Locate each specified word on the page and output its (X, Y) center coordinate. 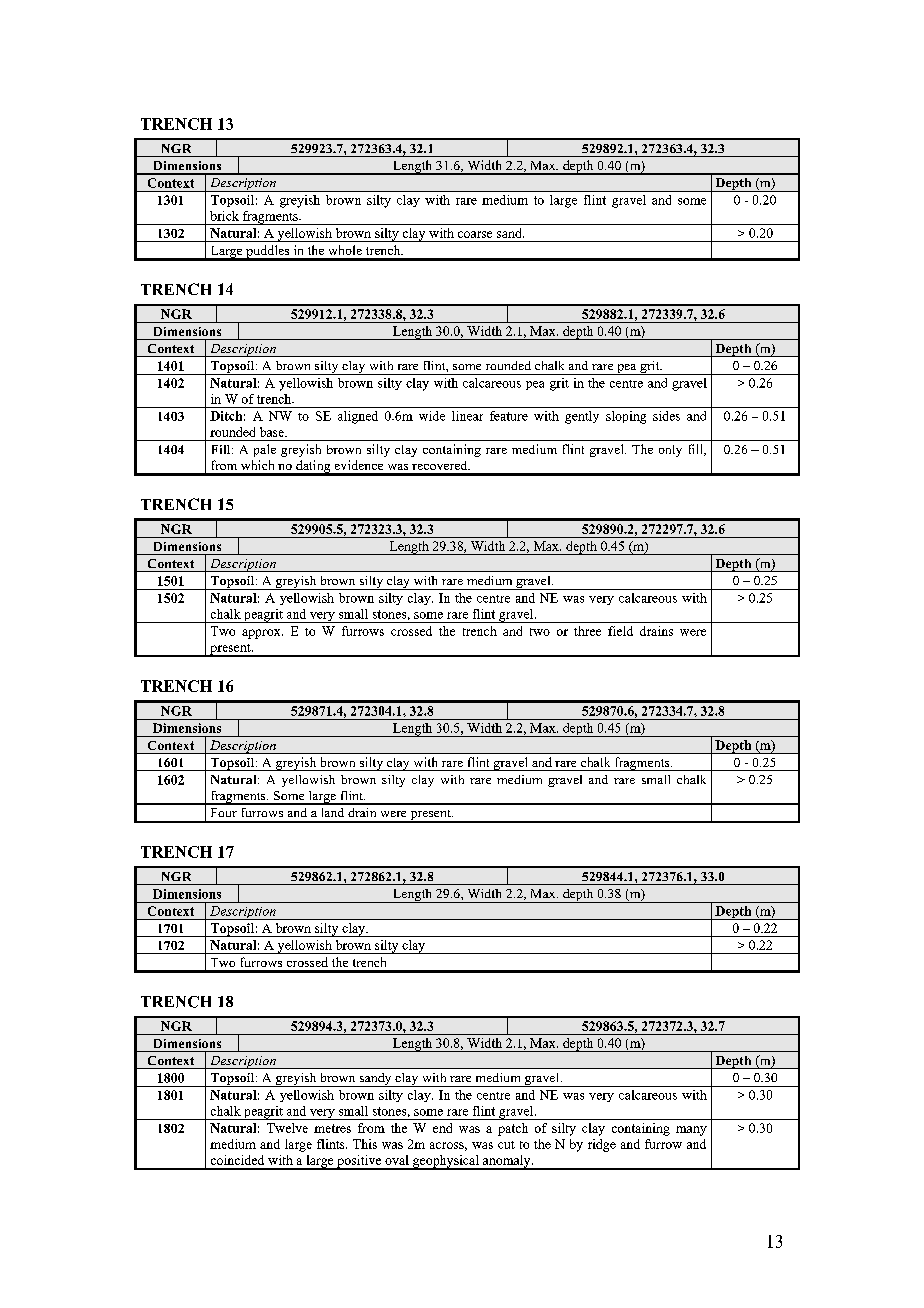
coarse (475, 234)
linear (467, 416)
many (691, 1131)
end (442, 1128)
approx (262, 634)
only (670, 451)
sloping (626, 417)
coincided (237, 1160)
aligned (358, 417)
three (587, 631)
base (273, 432)
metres (332, 1128)
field (620, 631)
